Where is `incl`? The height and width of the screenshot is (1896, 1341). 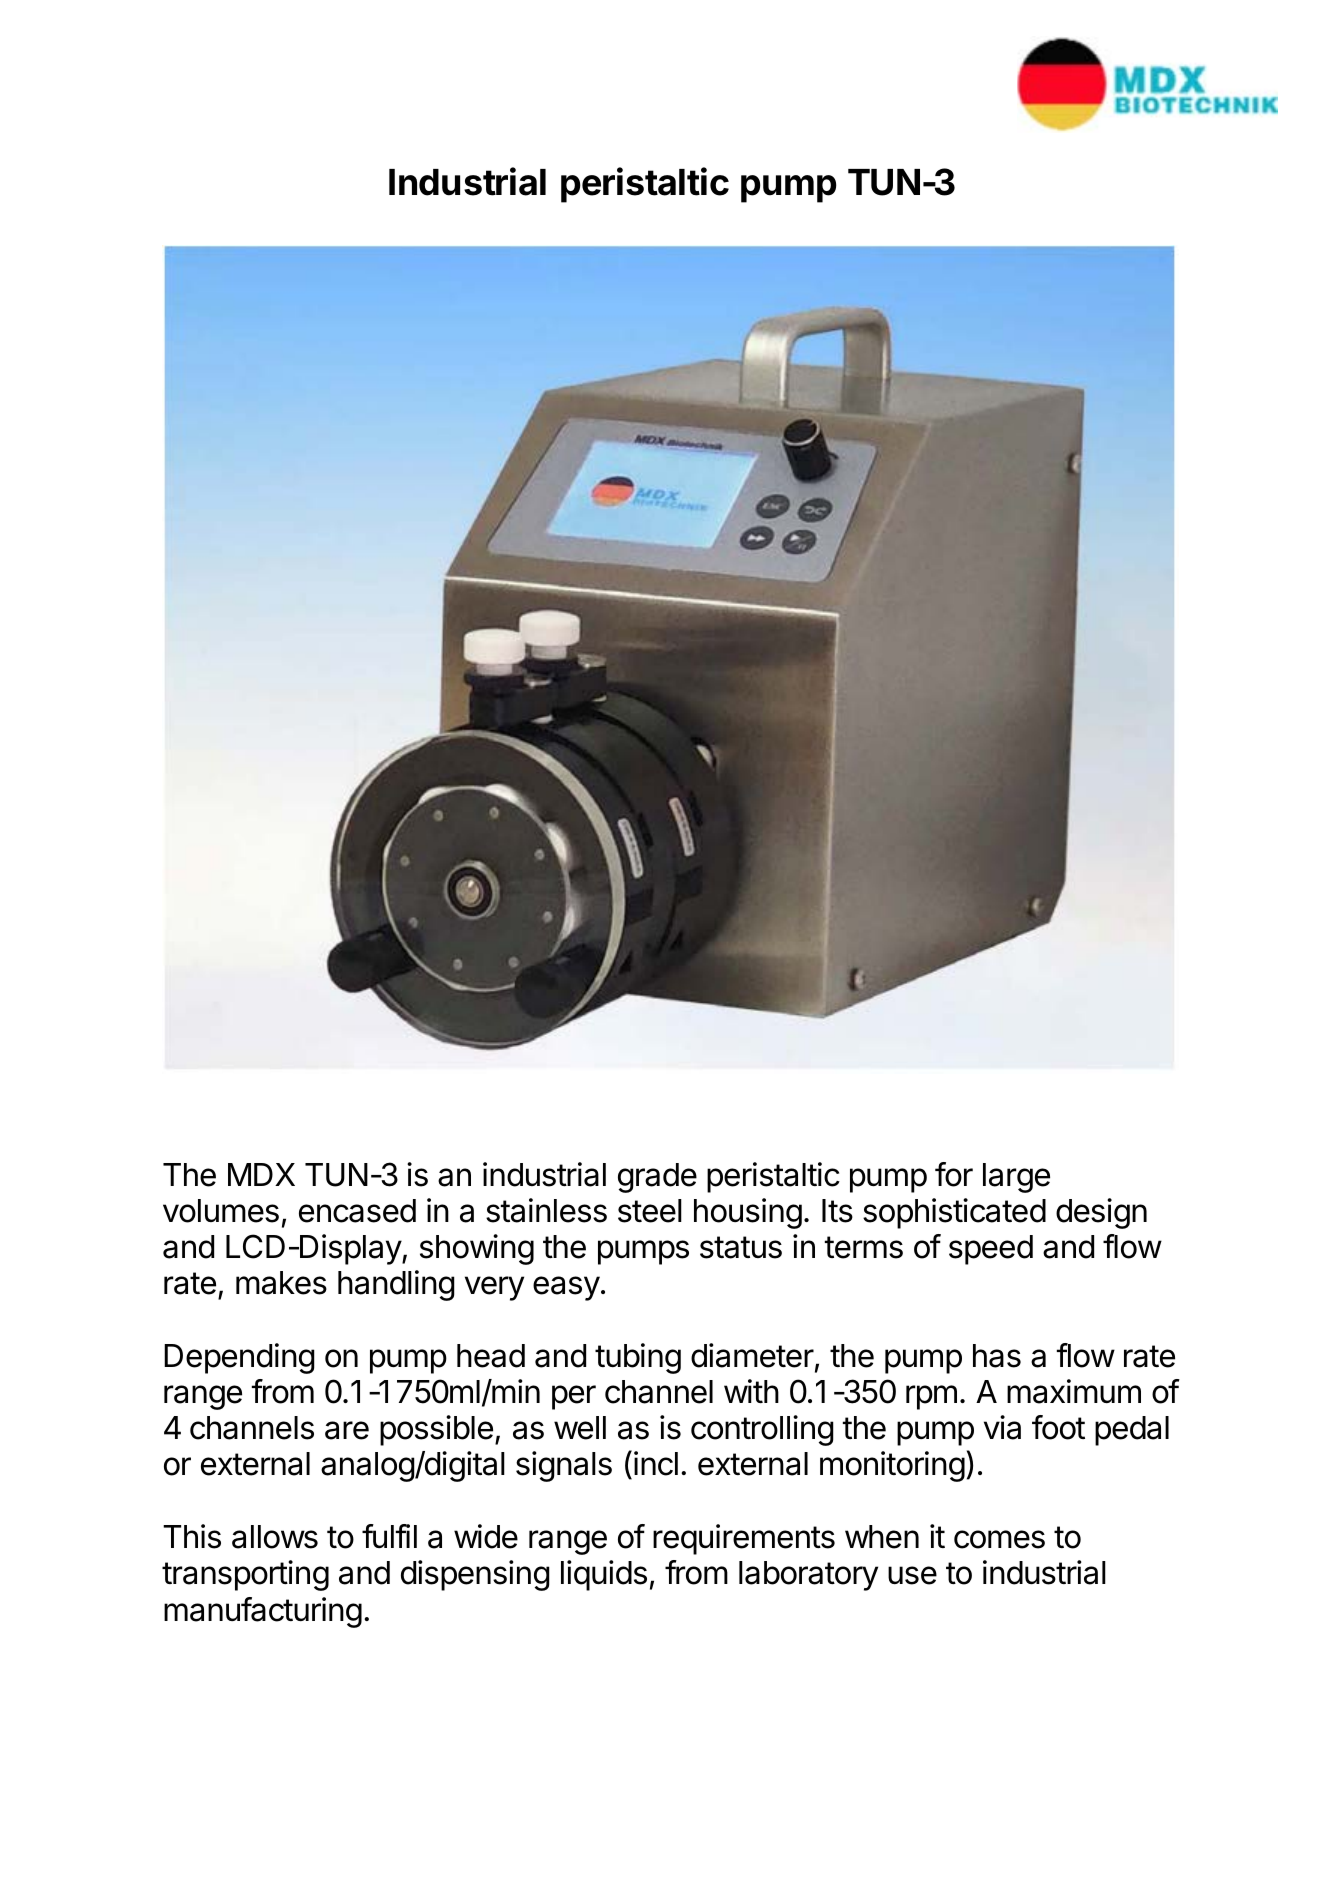
incl is located at coordinates (656, 1463).
